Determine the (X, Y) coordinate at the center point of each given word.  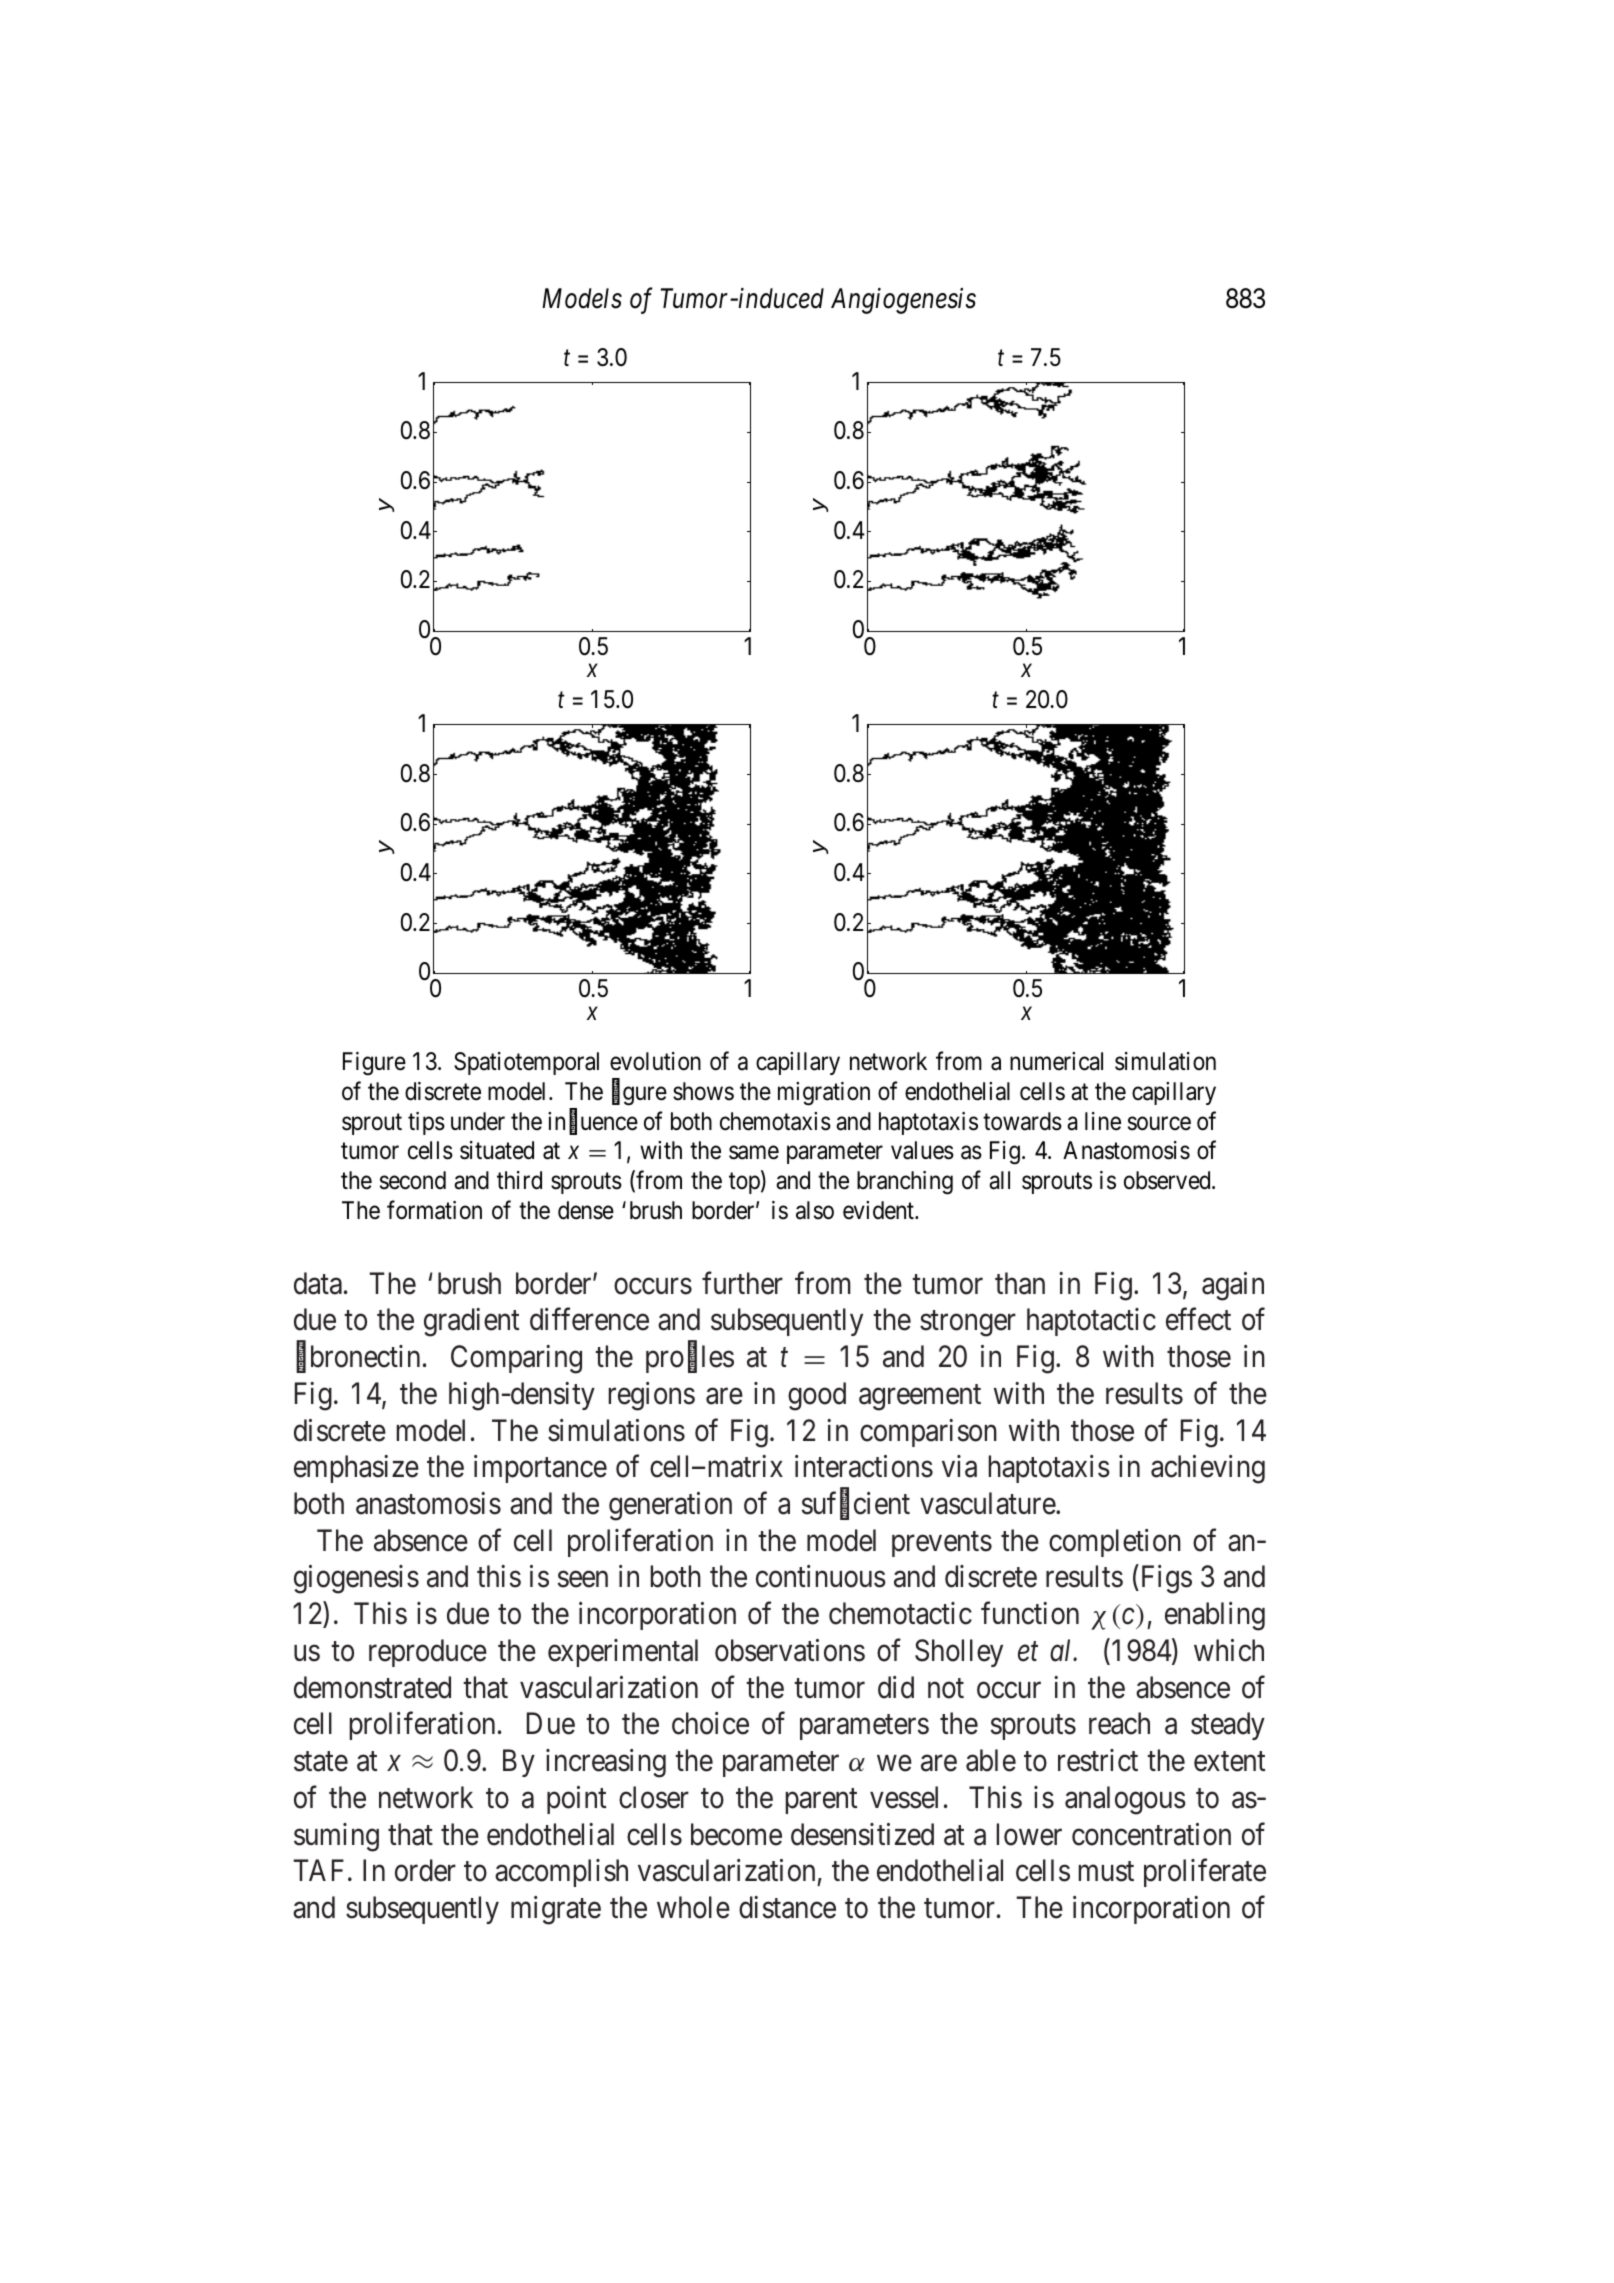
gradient (471, 1322)
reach (1119, 1723)
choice (710, 1723)
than (1020, 1283)
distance (787, 1907)
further (742, 1283)
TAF (318, 1870)
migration (824, 1094)
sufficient (856, 1504)
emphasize (356, 1469)
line (1103, 1121)
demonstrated (372, 1687)
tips (426, 1123)
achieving (1208, 1469)
